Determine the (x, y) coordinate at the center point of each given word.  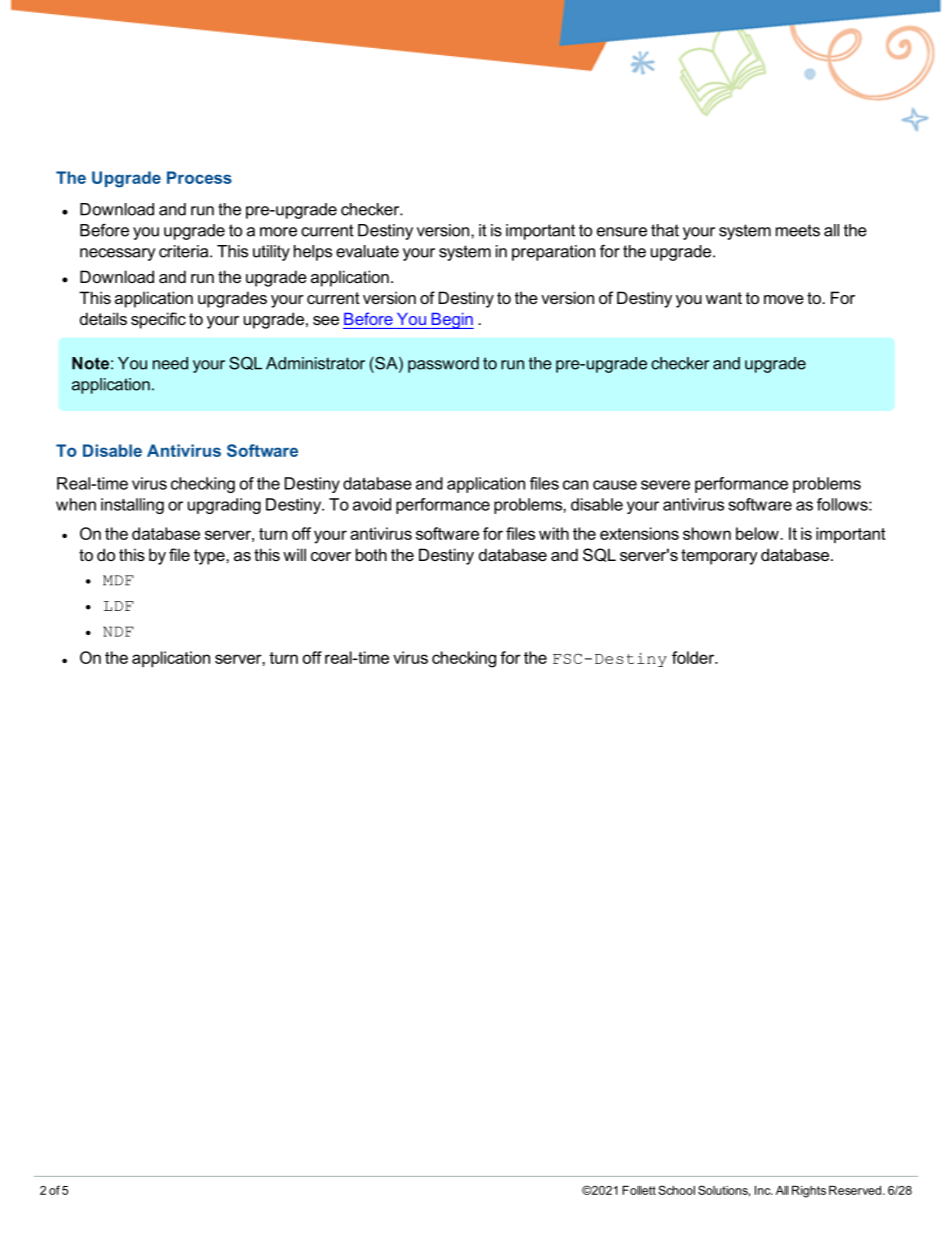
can (575, 485)
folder (694, 657)
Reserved (856, 1190)
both (371, 554)
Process (199, 177)
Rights (809, 1192)
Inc (764, 1190)
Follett (639, 1190)
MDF (118, 580)
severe (665, 485)
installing (132, 506)
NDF (118, 631)
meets (798, 230)
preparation (553, 253)
